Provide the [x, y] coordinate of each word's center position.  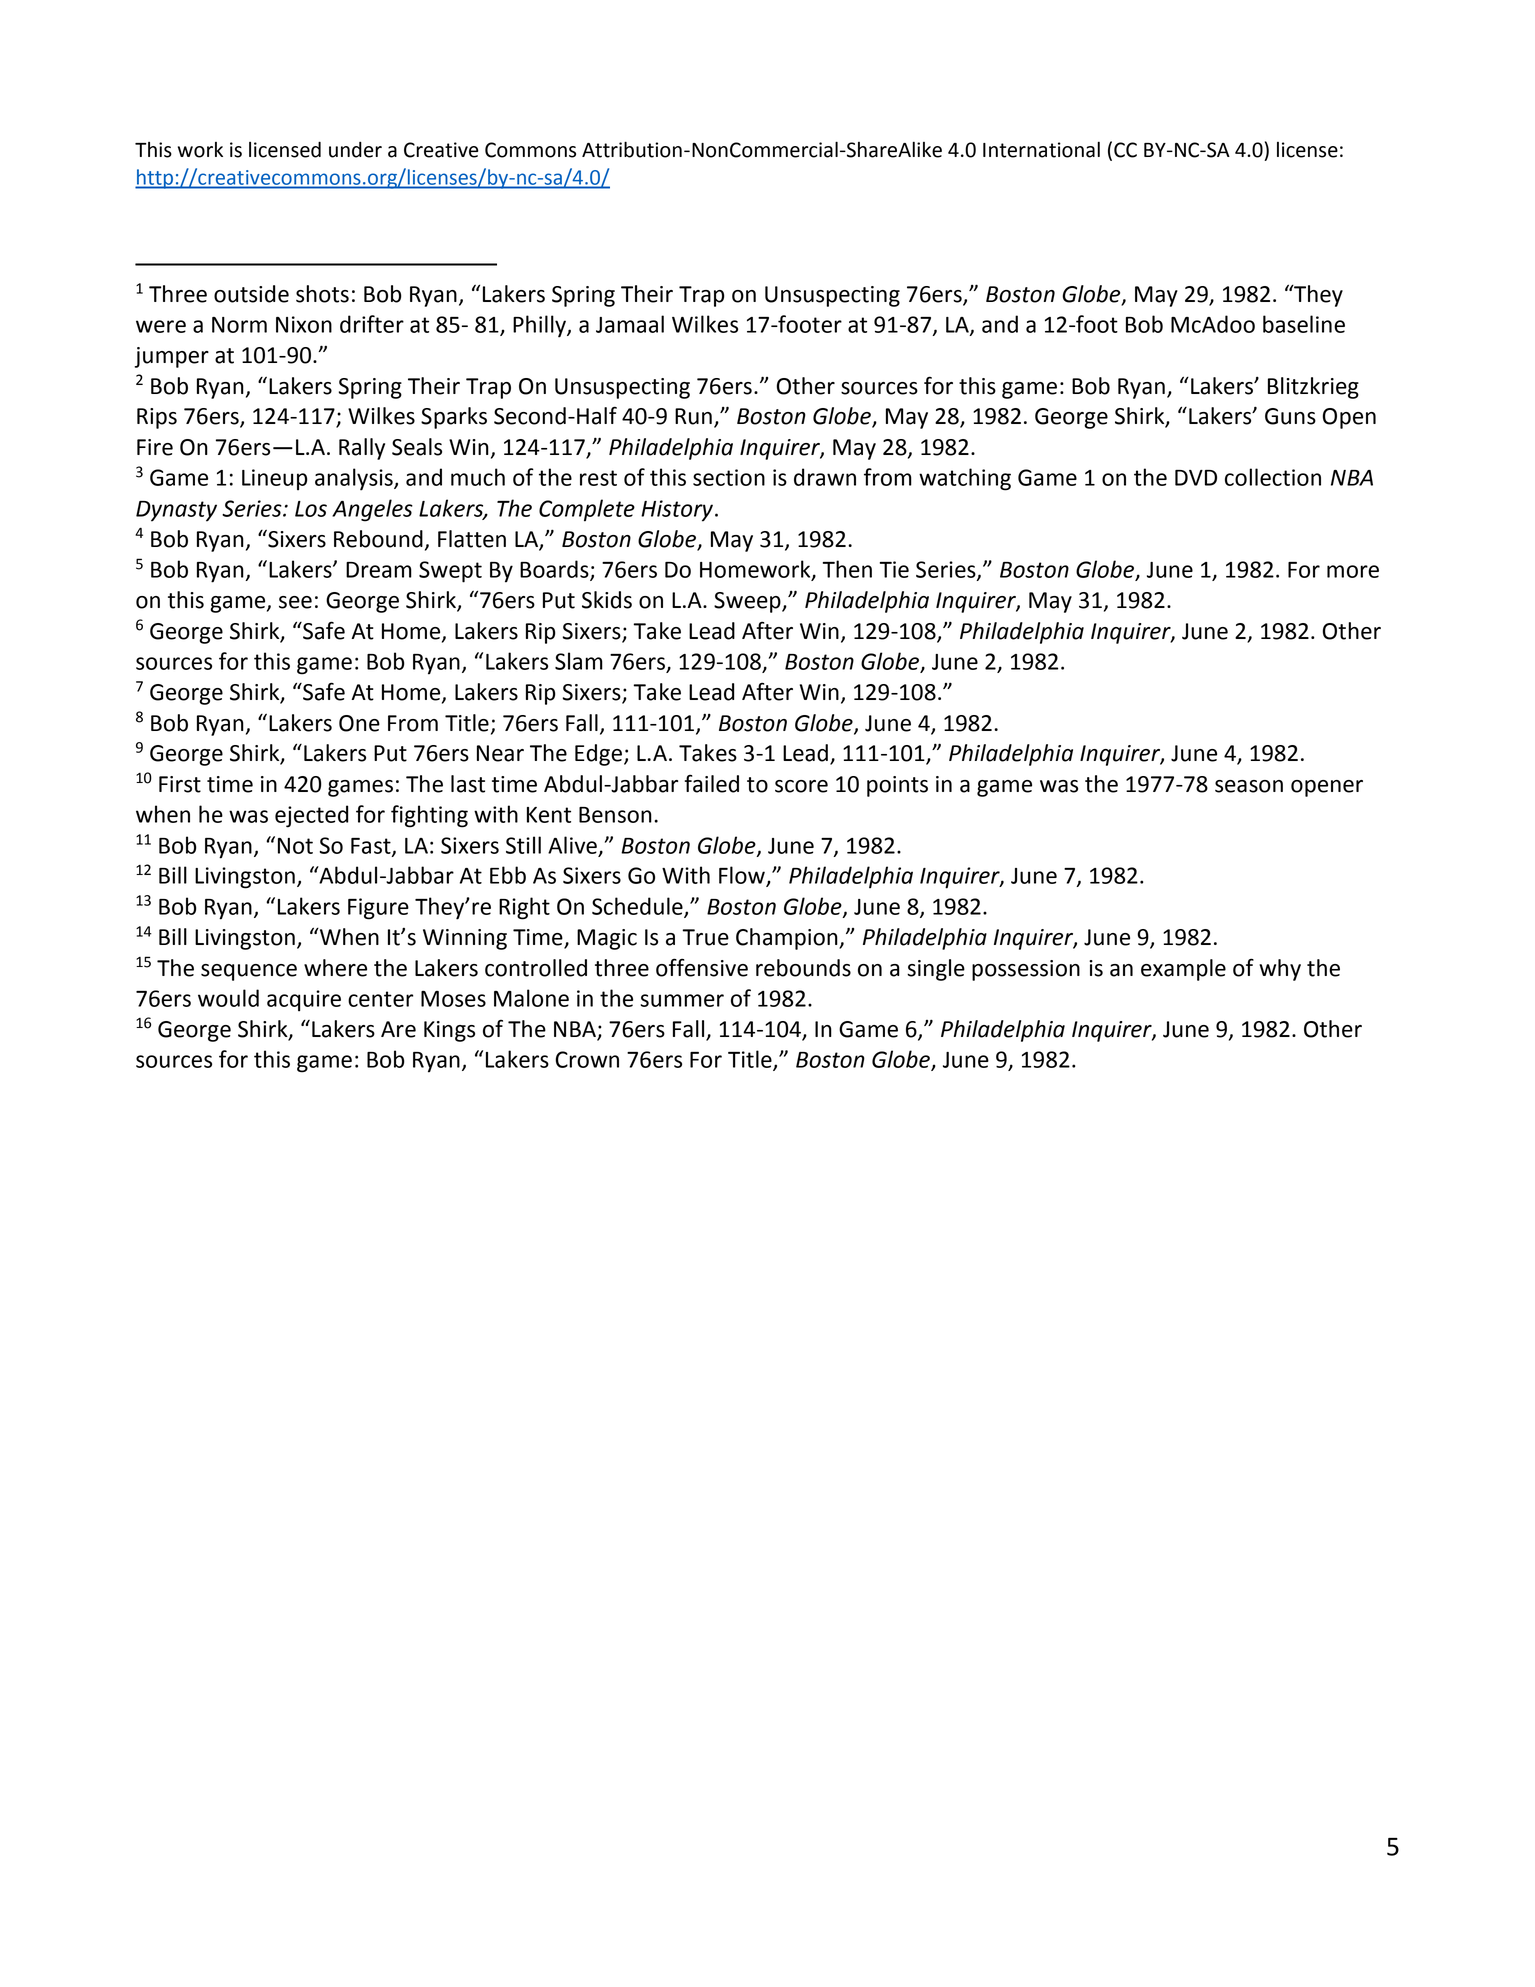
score [801, 786]
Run [693, 416]
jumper [171, 357]
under [355, 149]
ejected [311, 816]
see [295, 602]
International [1041, 149]
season [1249, 786]
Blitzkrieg [1313, 388]
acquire [304, 1001]
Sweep [748, 602]
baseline [1304, 324]
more [1353, 571]
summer [682, 1000]
